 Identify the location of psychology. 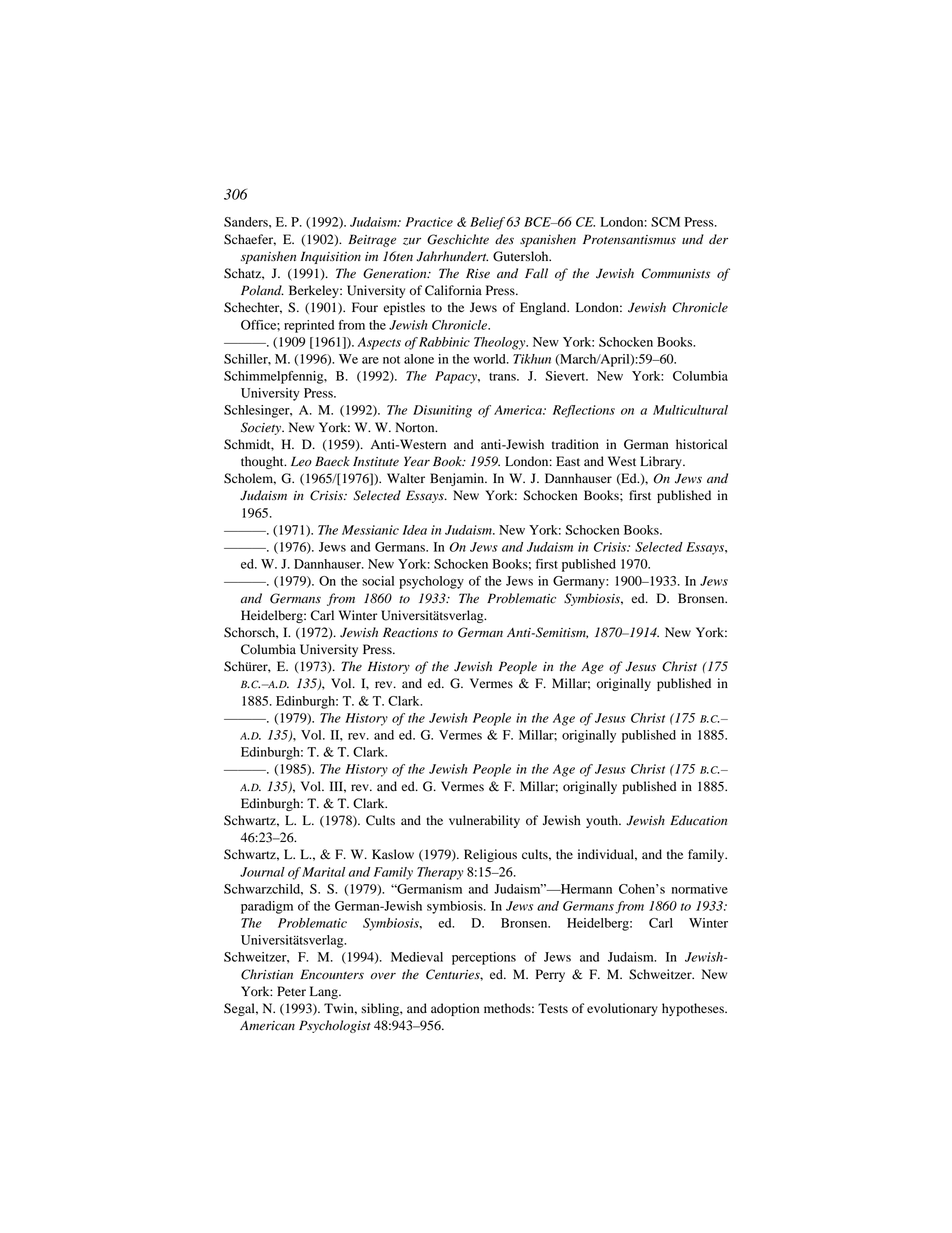
(431, 582).
